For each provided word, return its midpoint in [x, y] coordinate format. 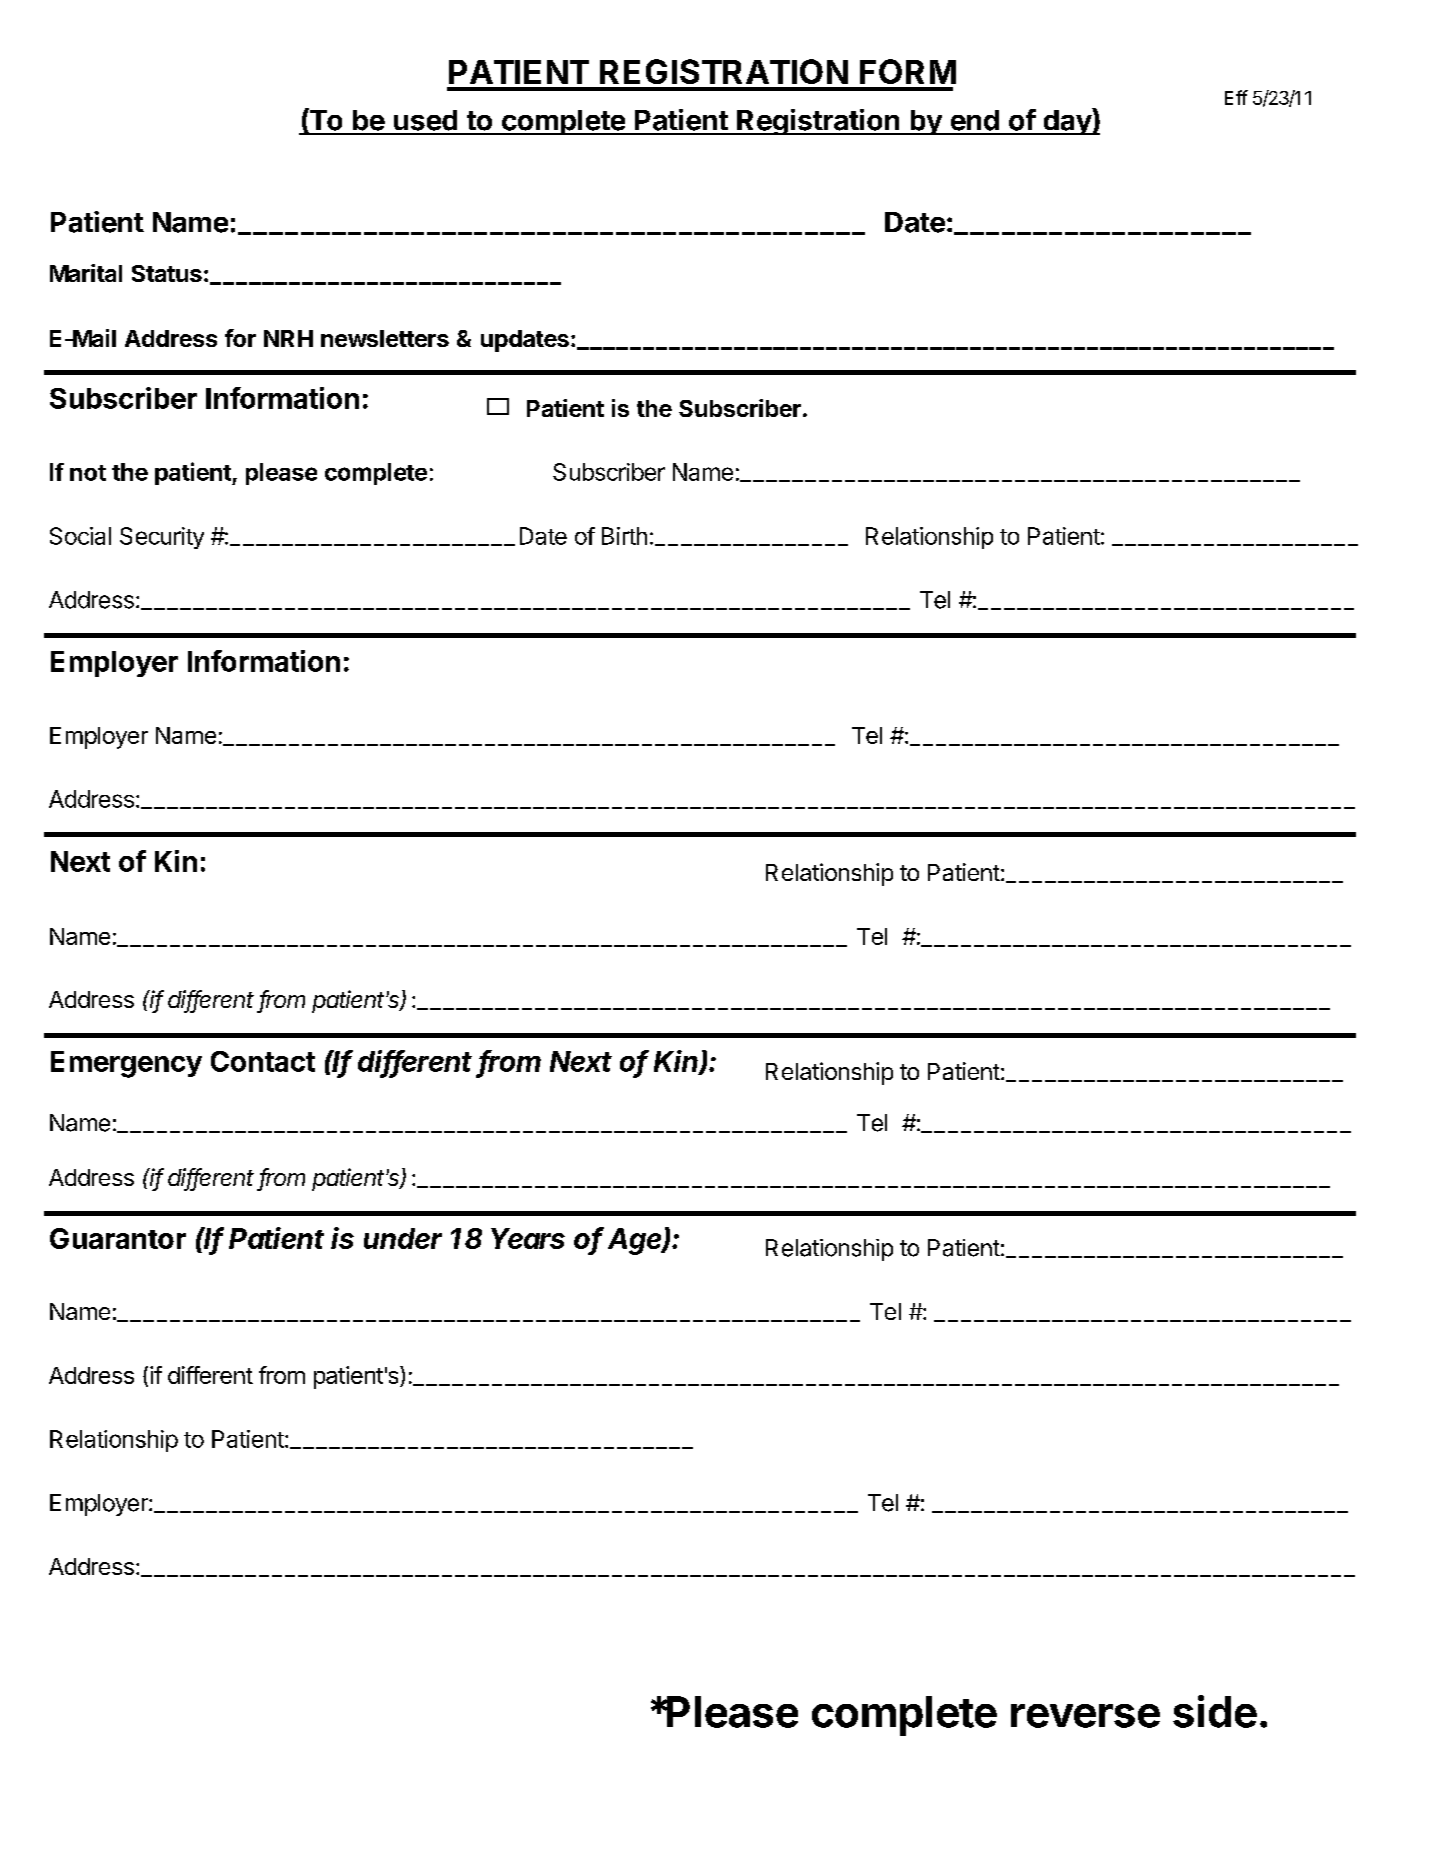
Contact [263, 1061]
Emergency [126, 1064]
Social [80, 536]
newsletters [385, 338]
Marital [86, 273]
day [1067, 121]
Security [162, 538]
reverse [1085, 1716]
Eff [1236, 97]
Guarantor [118, 1238]
